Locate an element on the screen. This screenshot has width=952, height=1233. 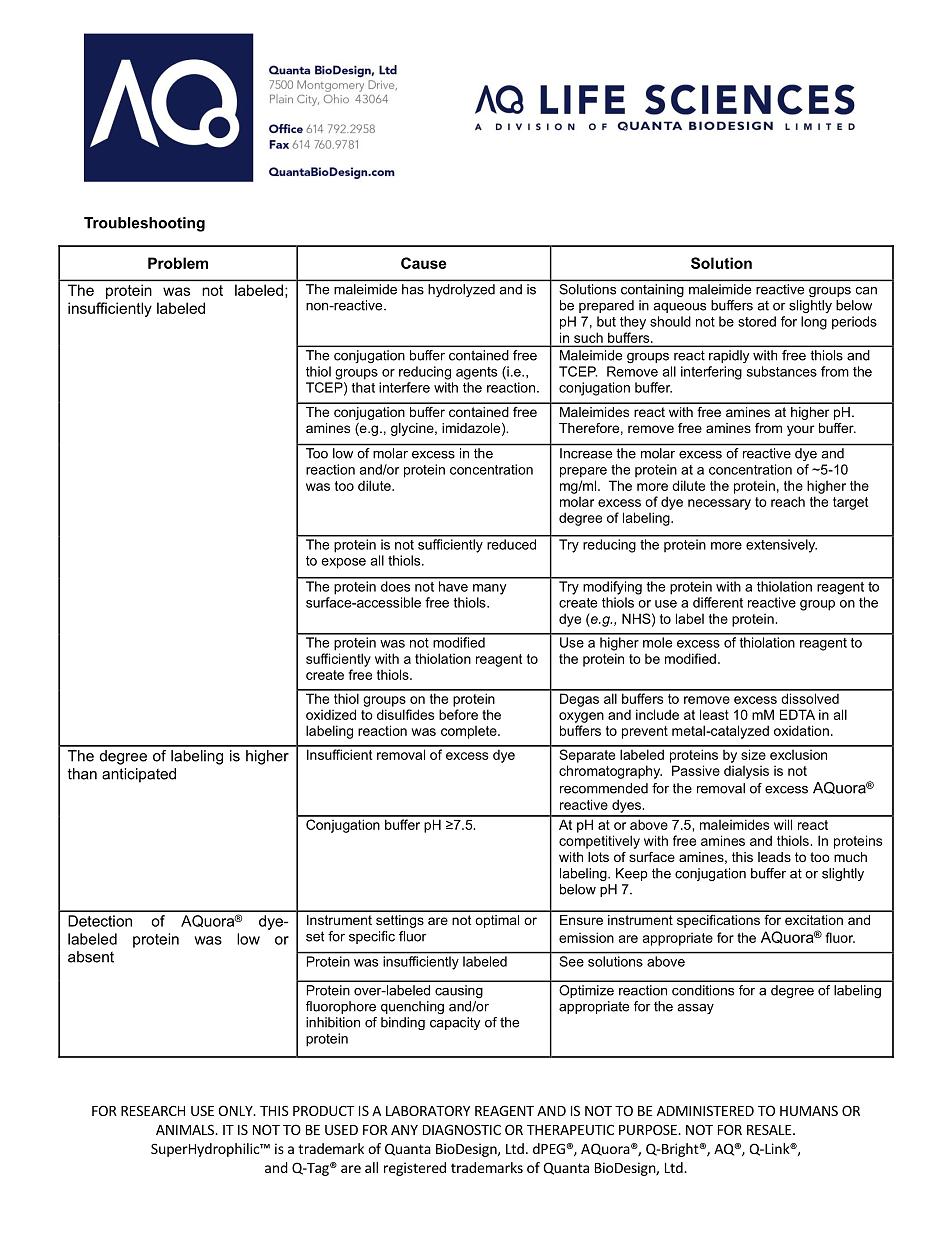
DIAGNOSTIC is located at coordinates (462, 1129).
